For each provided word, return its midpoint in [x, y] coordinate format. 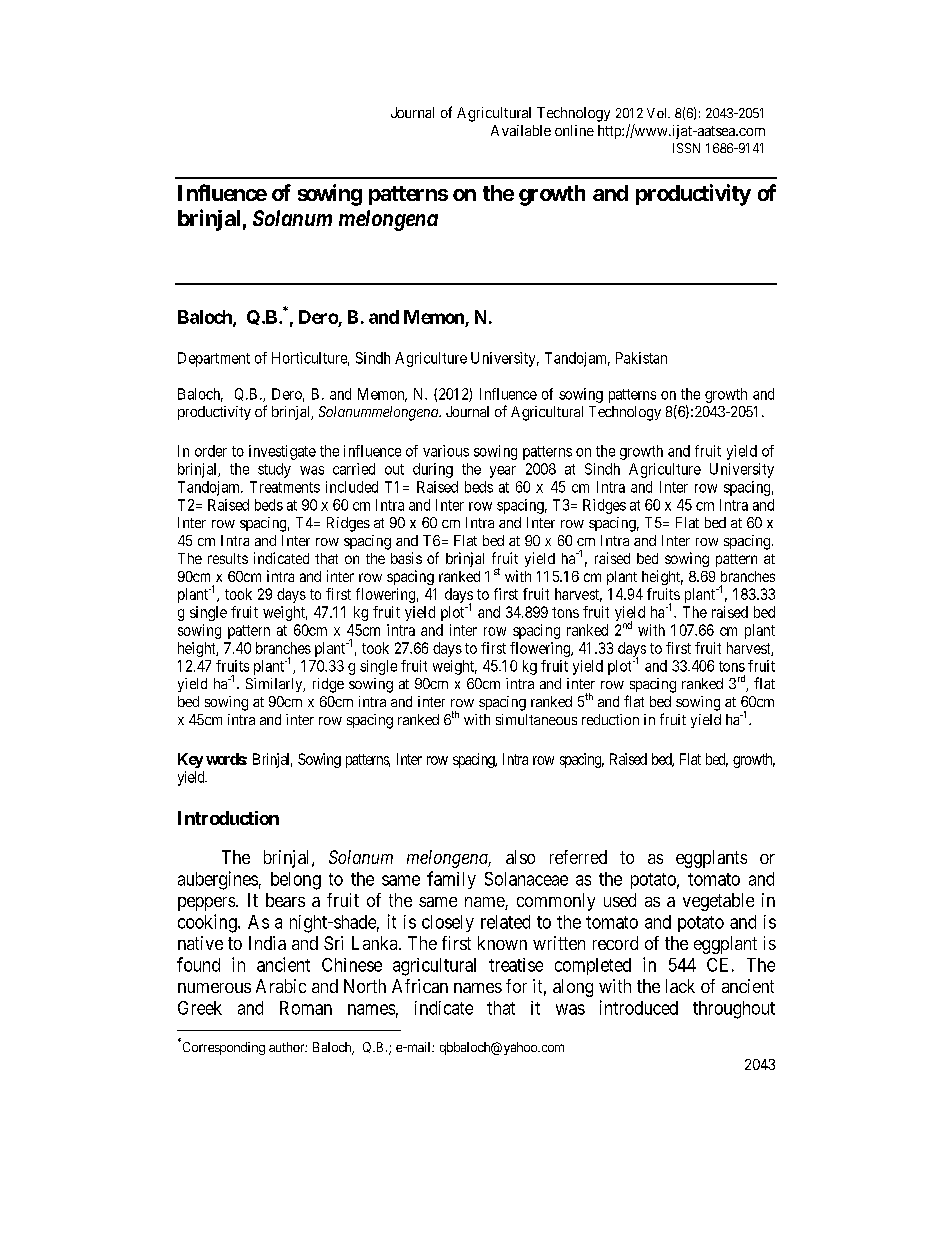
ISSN [686, 148]
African [420, 986]
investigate [282, 452]
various [446, 451]
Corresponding [222, 1047]
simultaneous [536, 719]
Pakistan [641, 358]
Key [190, 760]
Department [214, 359]
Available [521, 130]
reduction [610, 719]
